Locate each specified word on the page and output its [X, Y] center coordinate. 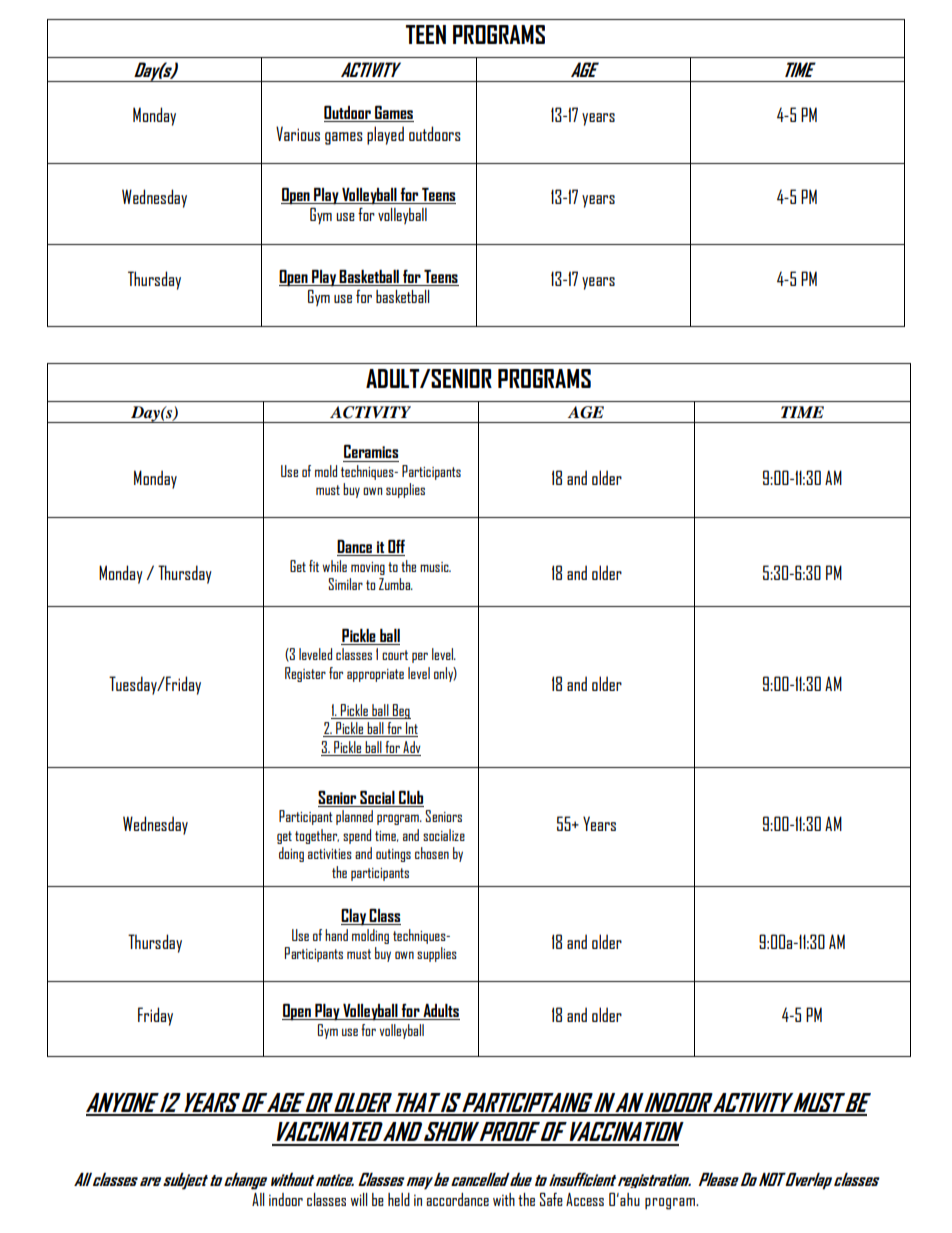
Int [411, 729]
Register [305, 674]
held [399, 1199]
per [420, 657]
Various [298, 133]
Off [395, 548]
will [359, 1199]
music [435, 567]
